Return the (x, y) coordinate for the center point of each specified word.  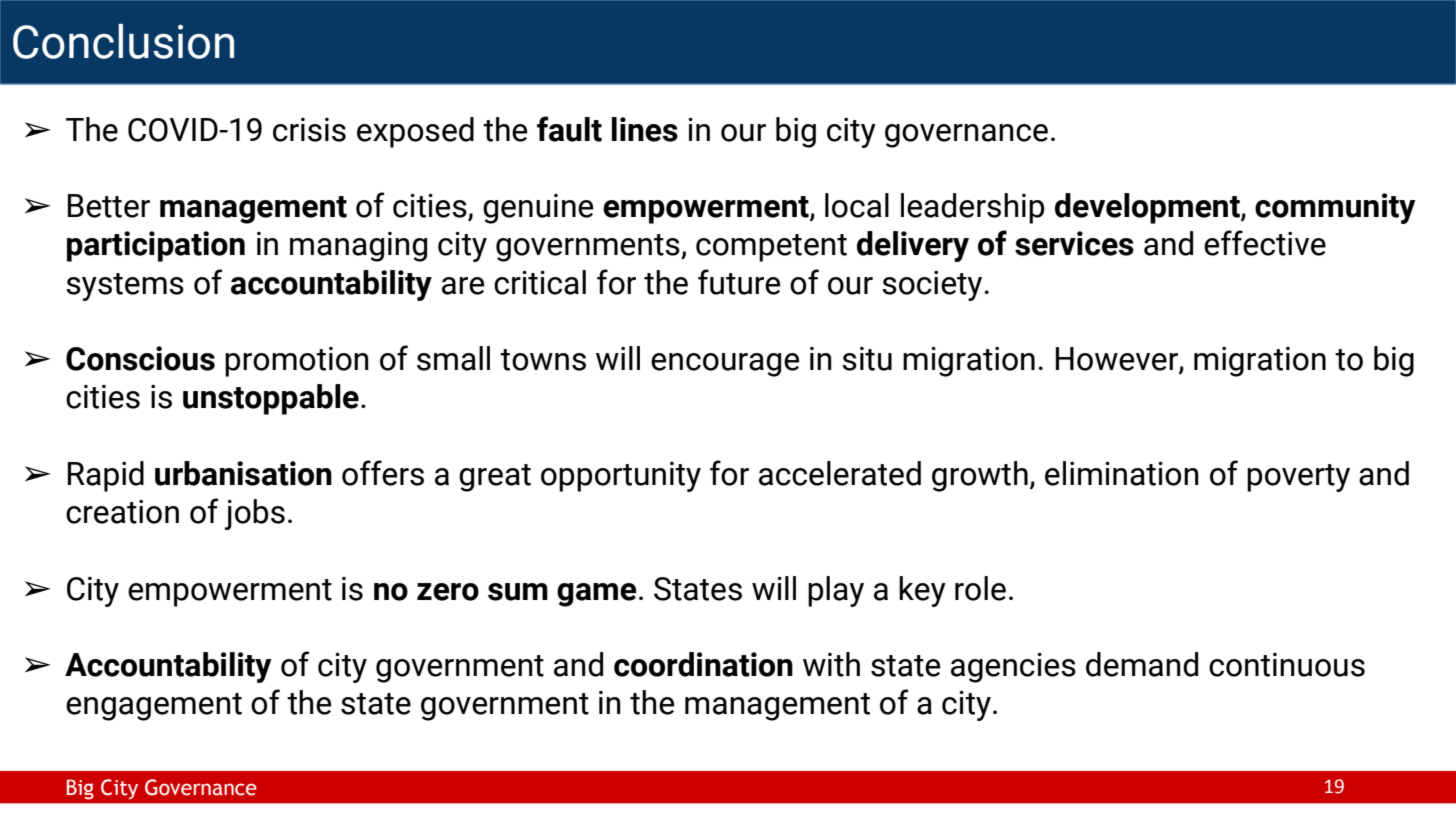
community (1335, 208)
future (739, 282)
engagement (154, 707)
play (836, 591)
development (1148, 208)
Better (109, 206)
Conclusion (123, 41)
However (1118, 360)
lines (645, 129)
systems (125, 287)
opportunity (621, 477)
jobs (255, 514)
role (980, 588)
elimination (1122, 473)
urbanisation (243, 473)
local (857, 205)
